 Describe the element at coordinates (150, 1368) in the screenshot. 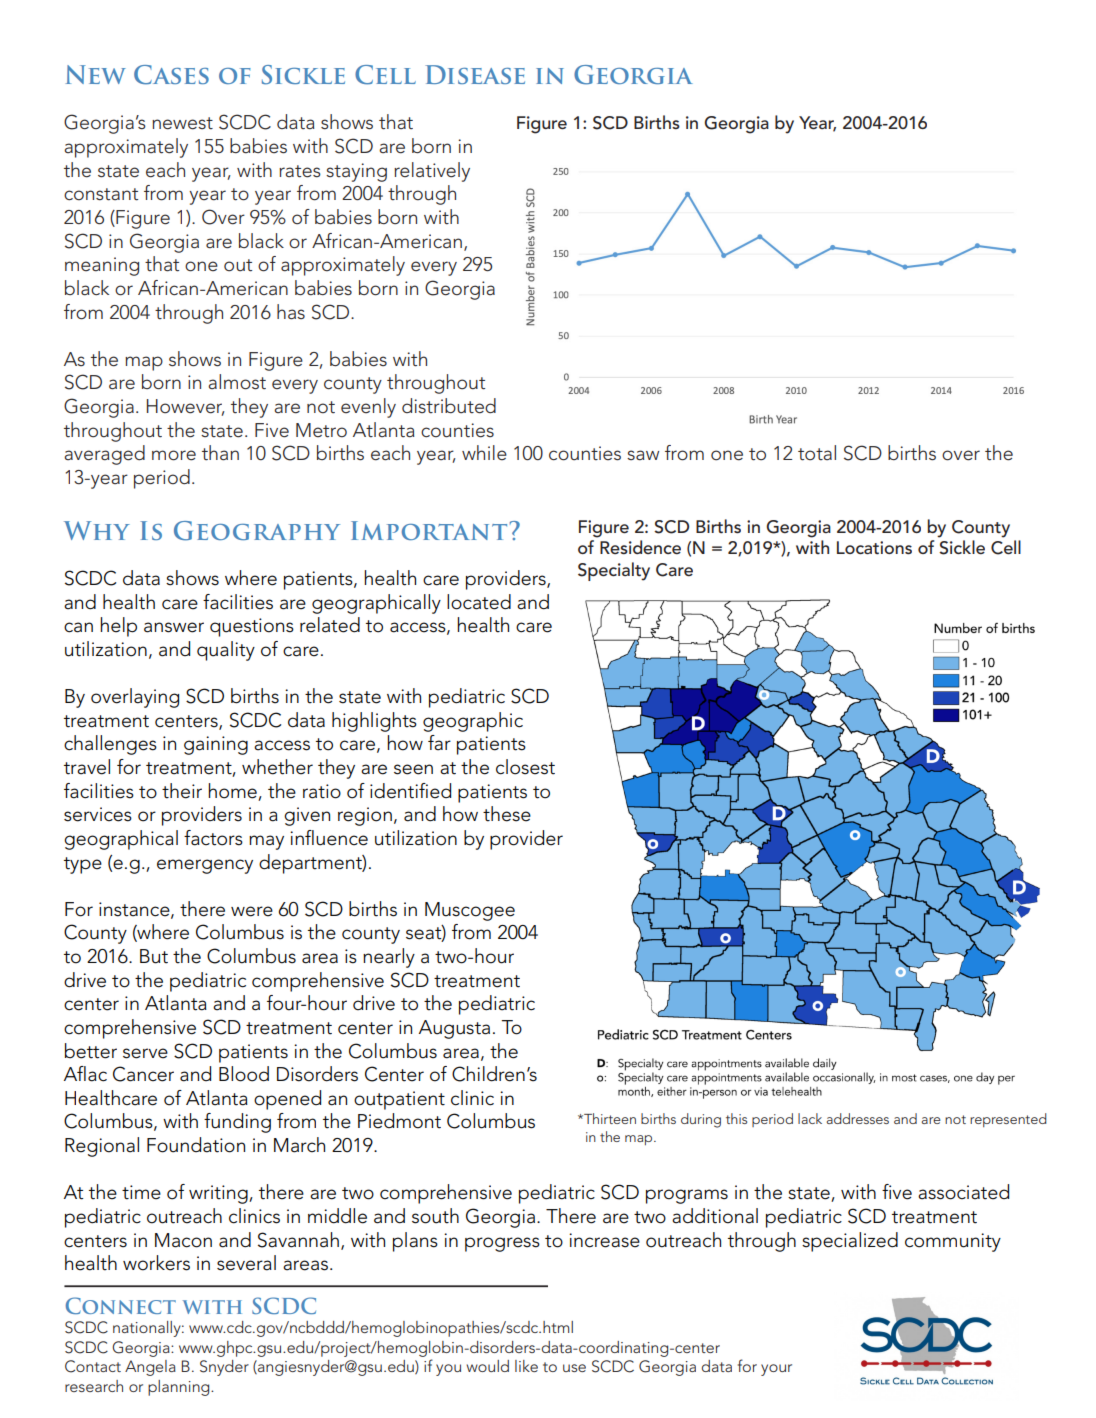

I see `Angela` at that location.
